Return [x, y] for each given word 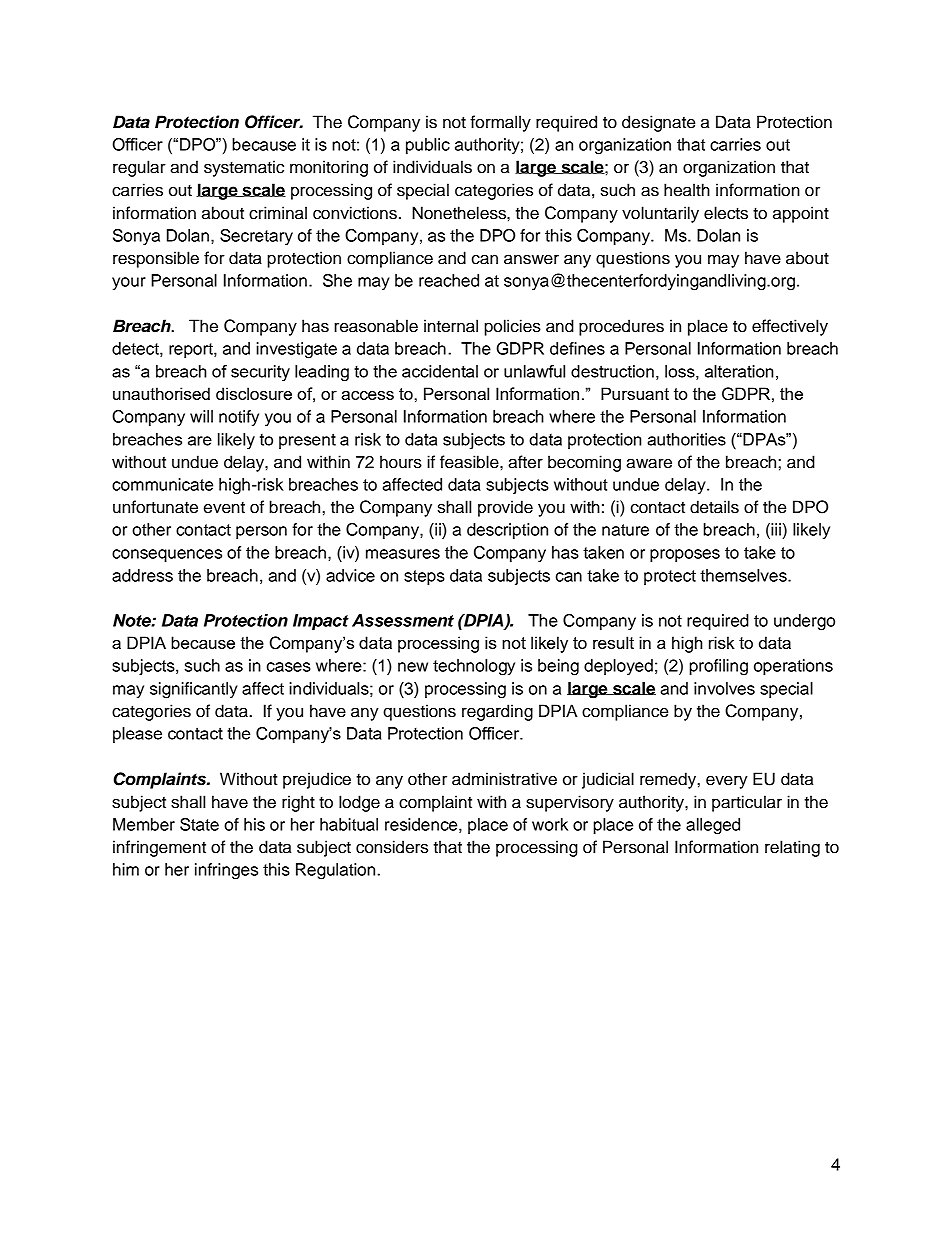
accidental [440, 371]
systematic [244, 168]
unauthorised [161, 393]
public [428, 146]
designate [658, 123]
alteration [739, 371]
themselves [744, 575]
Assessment [403, 620]
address [142, 575]
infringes [226, 871]
